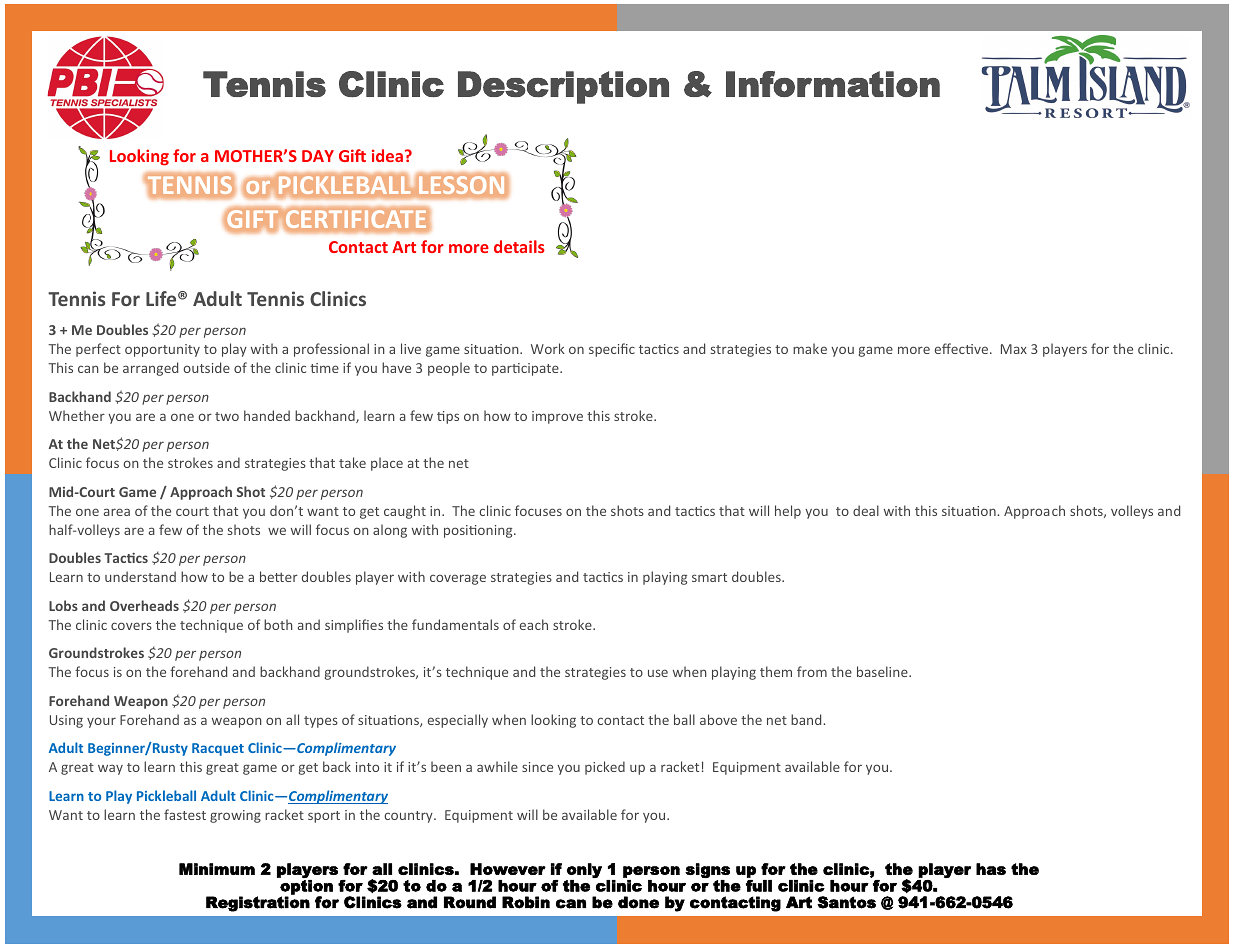 The width and height of the page is (1233, 952). Describe the element at coordinates (150, 369) in the page. I see `arranged` at that location.
